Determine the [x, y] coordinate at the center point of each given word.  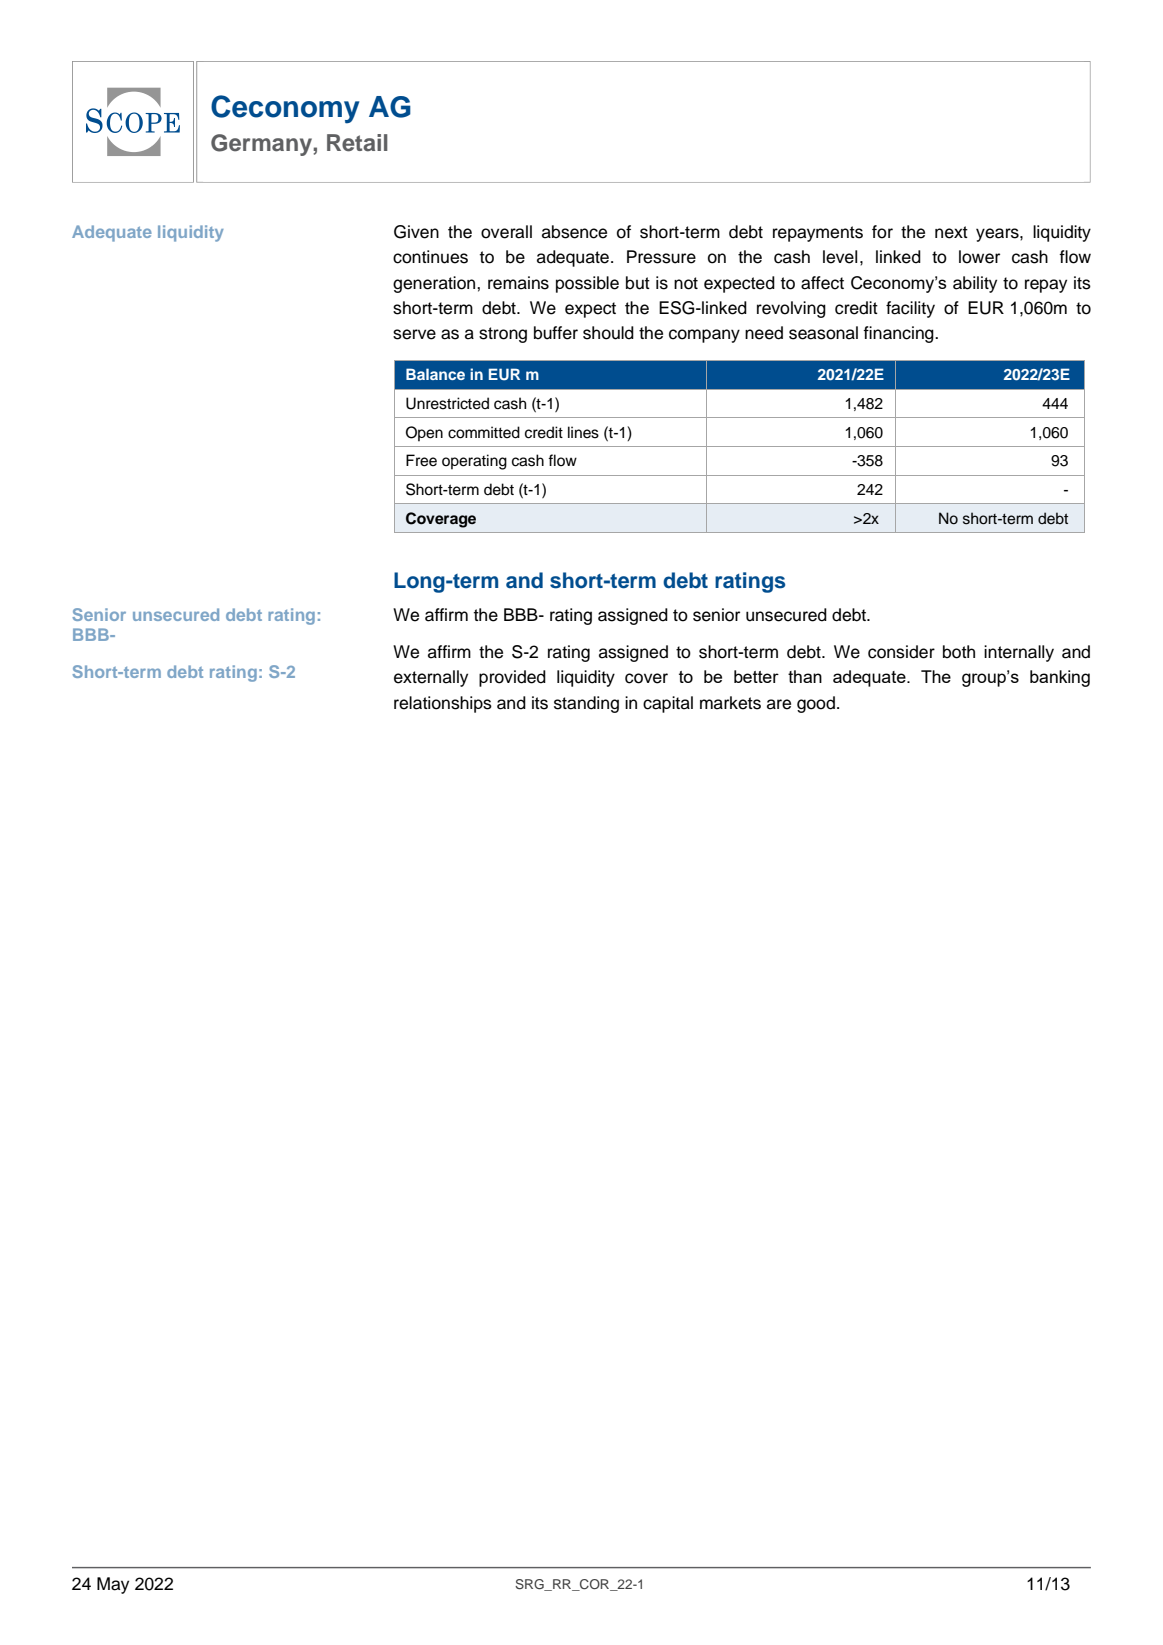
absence [574, 232]
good [816, 704]
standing [586, 704]
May [113, 1585]
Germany [261, 145]
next [951, 232]
